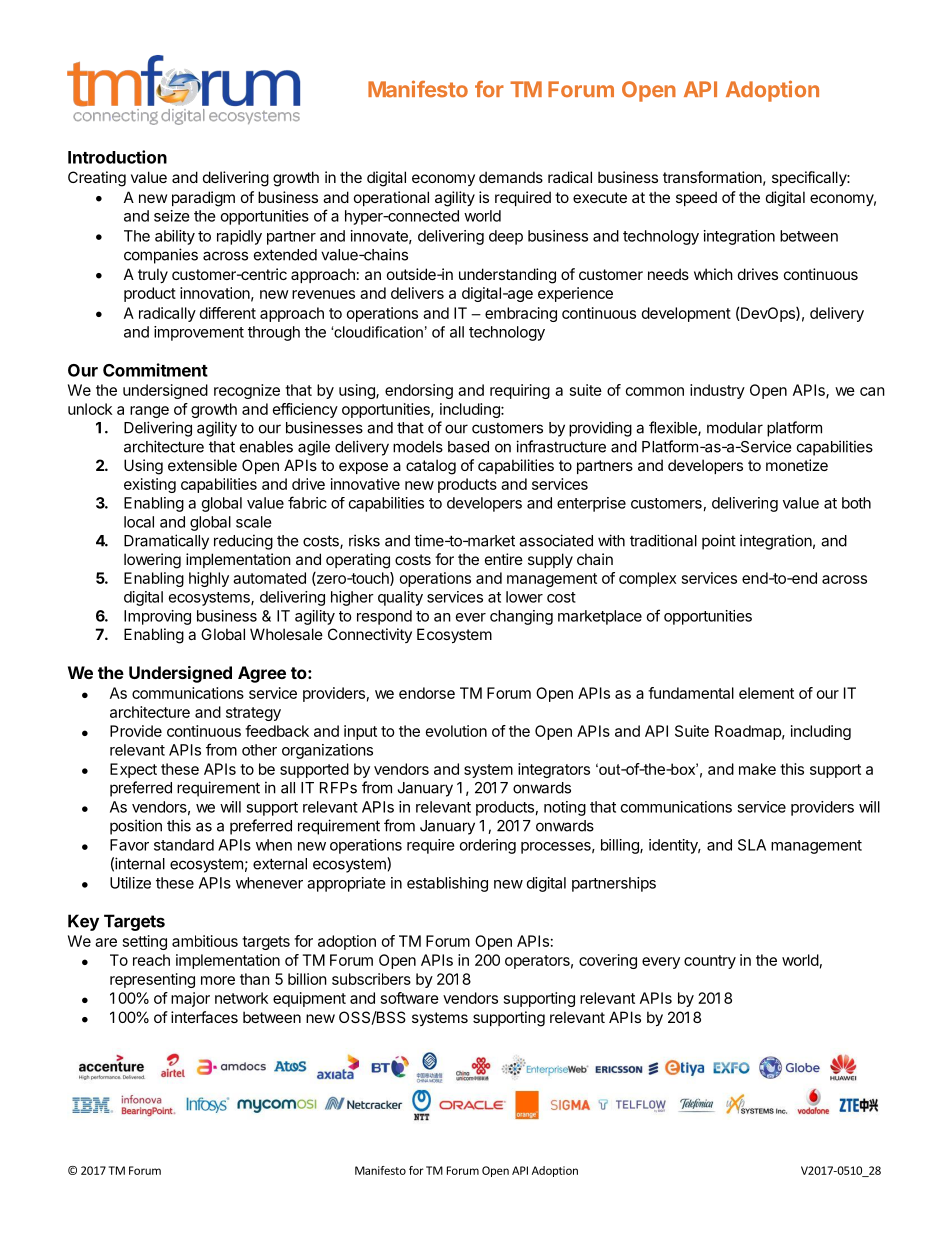 This page has width=952, height=1233. What do you see at coordinates (710, 962) in the page?
I see `country` at bounding box center [710, 962].
